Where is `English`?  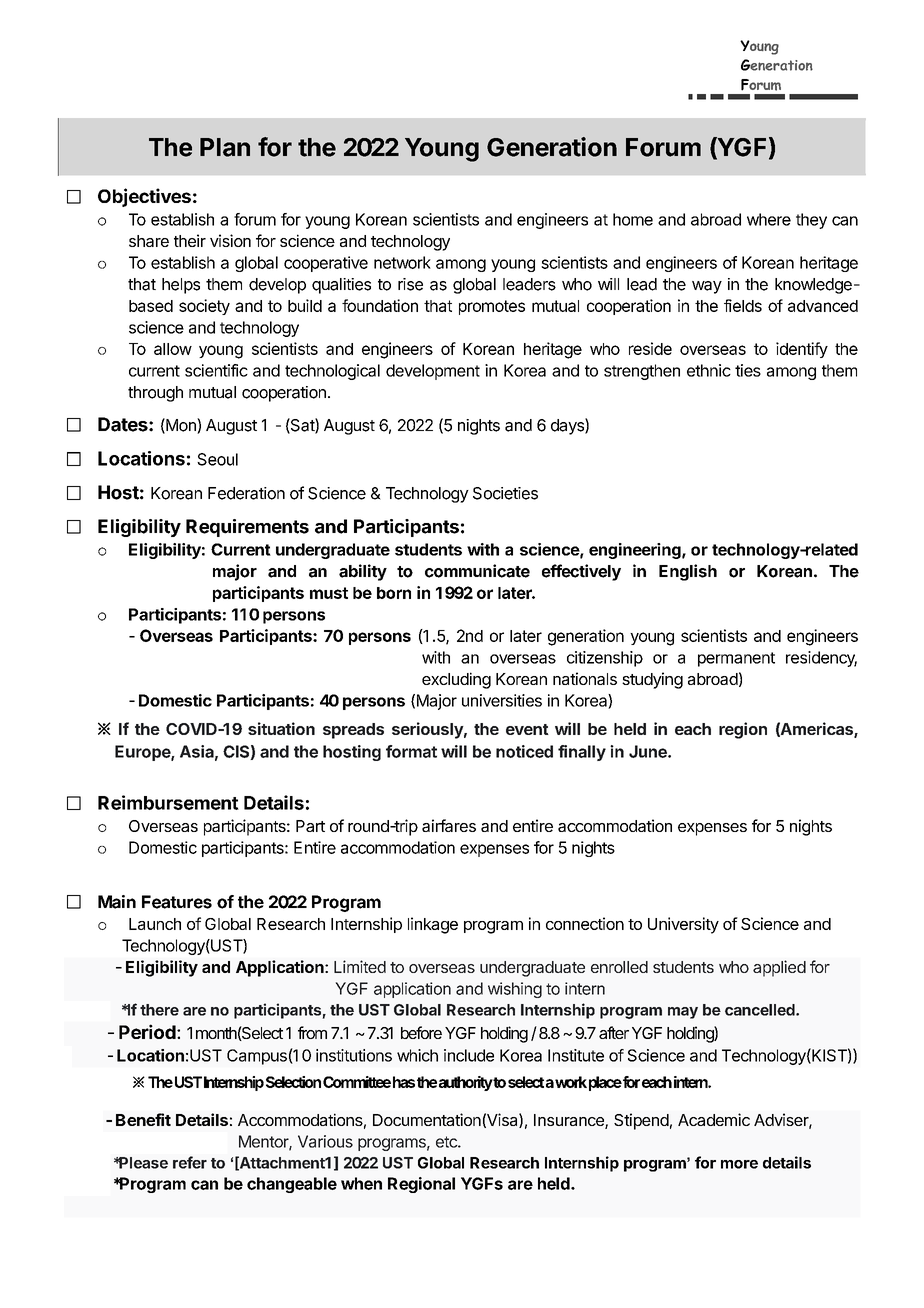 English is located at coordinates (688, 572).
